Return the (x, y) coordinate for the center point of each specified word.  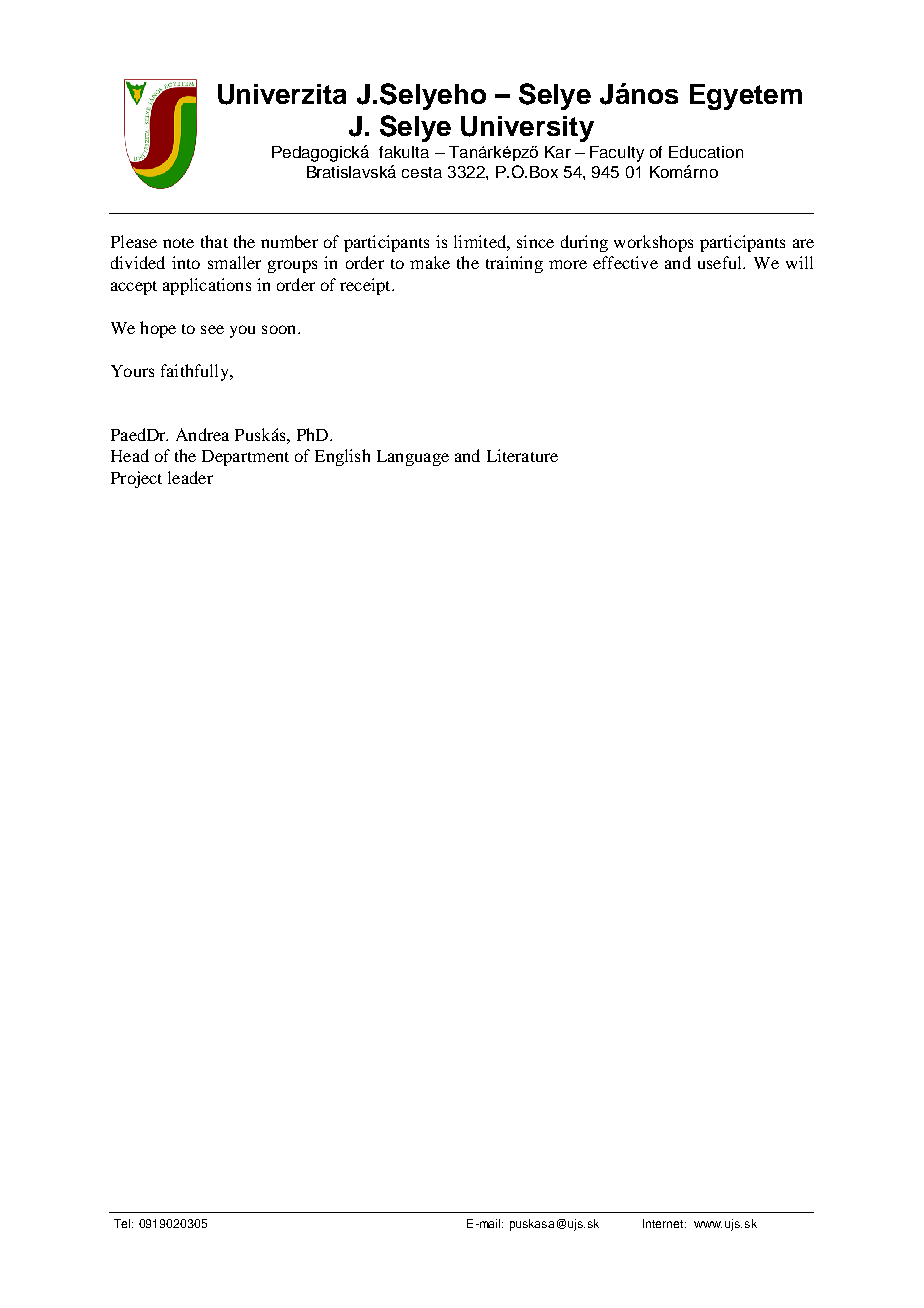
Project (136, 479)
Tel (123, 1223)
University (527, 129)
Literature (522, 455)
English (342, 457)
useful (721, 262)
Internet (664, 1223)
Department (245, 458)
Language (413, 458)
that (214, 241)
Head (130, 455)
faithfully (196, 372)
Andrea (202, 434)
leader (190, 477)
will (799, 262)
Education (706, 152)
